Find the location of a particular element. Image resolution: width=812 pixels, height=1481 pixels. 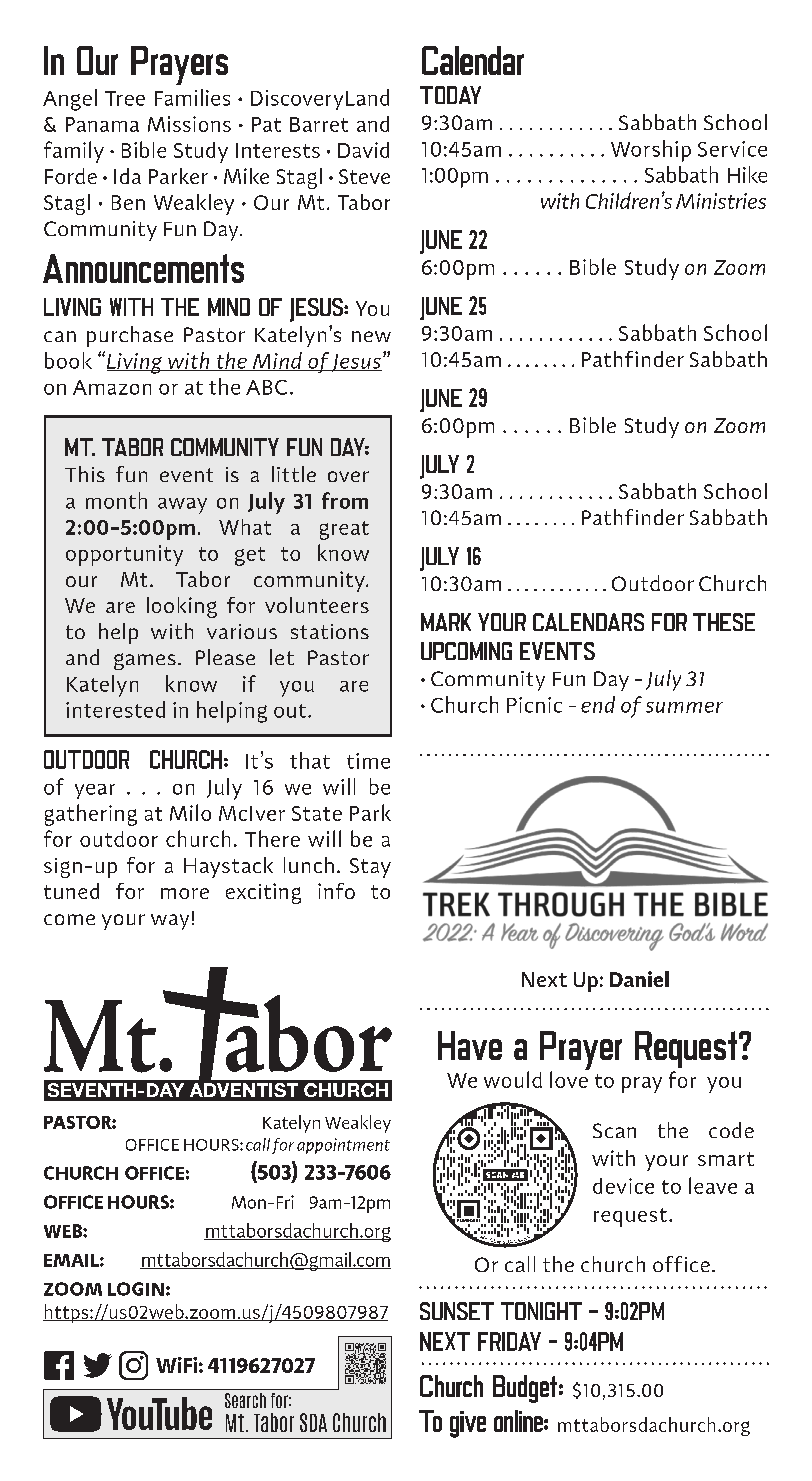

give is located at coordinates (468, 1424).
